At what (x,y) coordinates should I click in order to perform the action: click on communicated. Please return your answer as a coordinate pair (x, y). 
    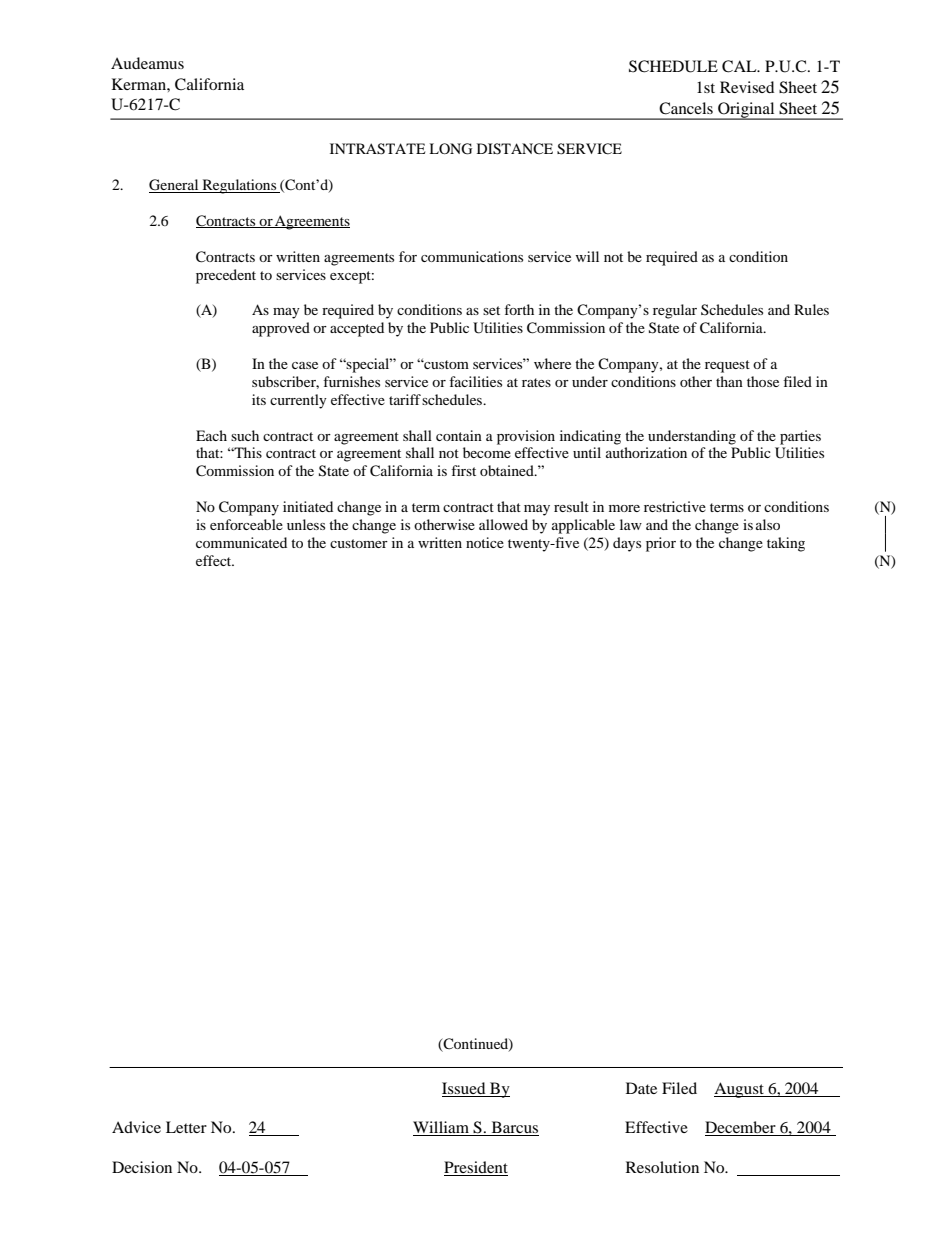
    Looking at the image, I should click on (241, 542).
